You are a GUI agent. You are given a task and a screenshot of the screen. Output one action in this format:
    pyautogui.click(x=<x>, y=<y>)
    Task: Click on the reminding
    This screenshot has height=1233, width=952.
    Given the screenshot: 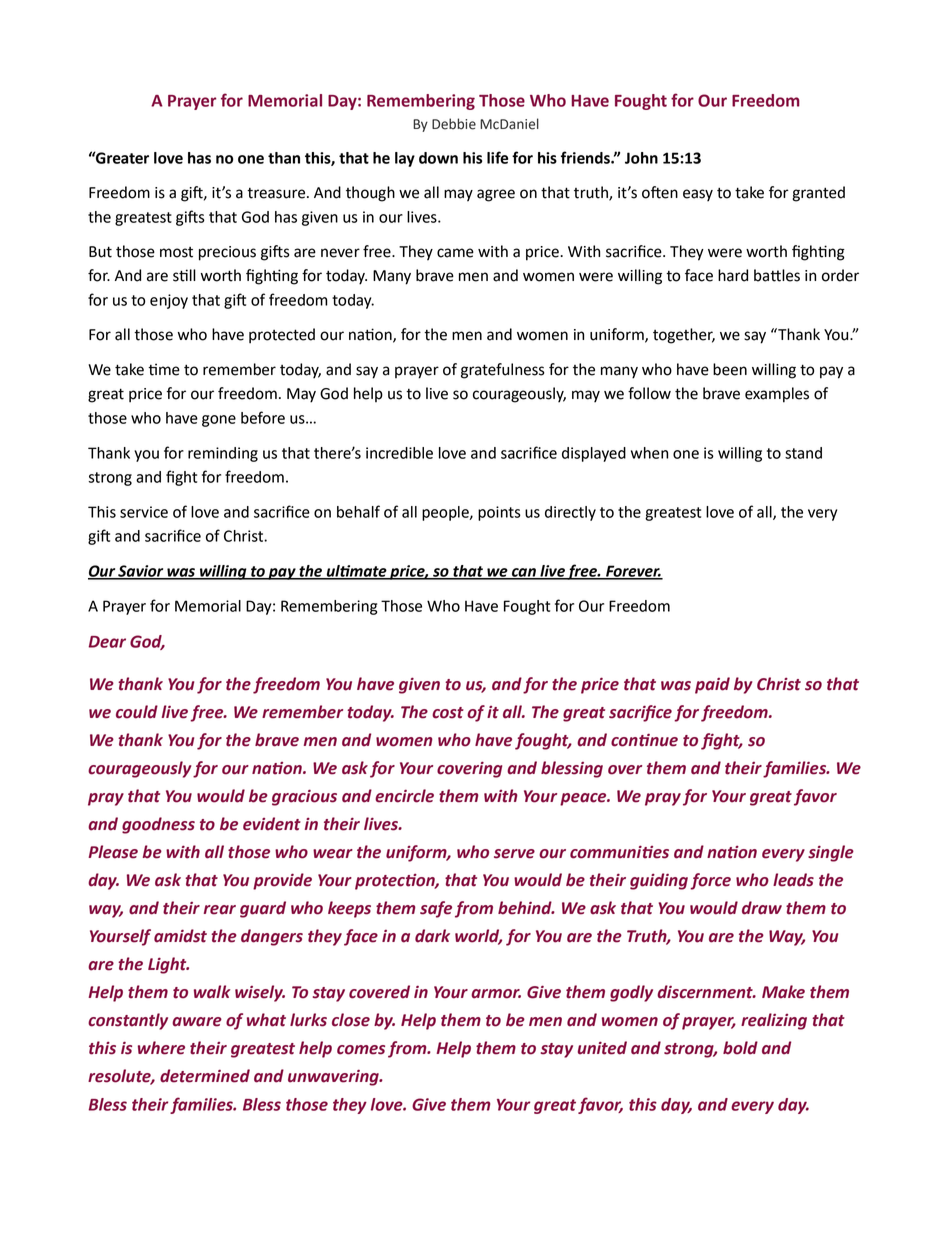 What is the action you would take?
    pyautogui.click(x=223, y=454)
